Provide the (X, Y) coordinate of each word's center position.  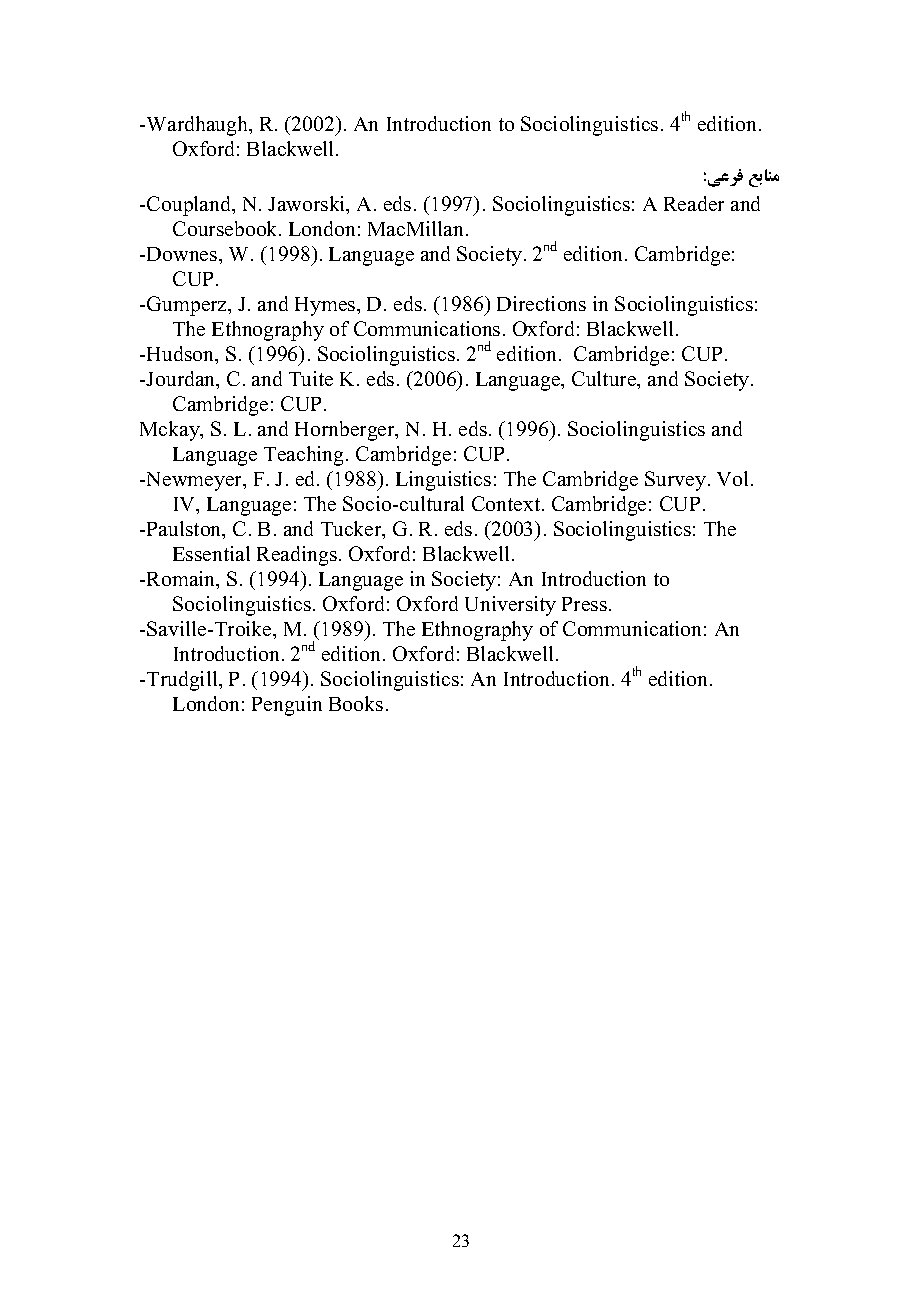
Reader (694, 203)
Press (584, 604)
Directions (541, 303)
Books (356, 703)
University (510, 606)
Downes (183, 254)
